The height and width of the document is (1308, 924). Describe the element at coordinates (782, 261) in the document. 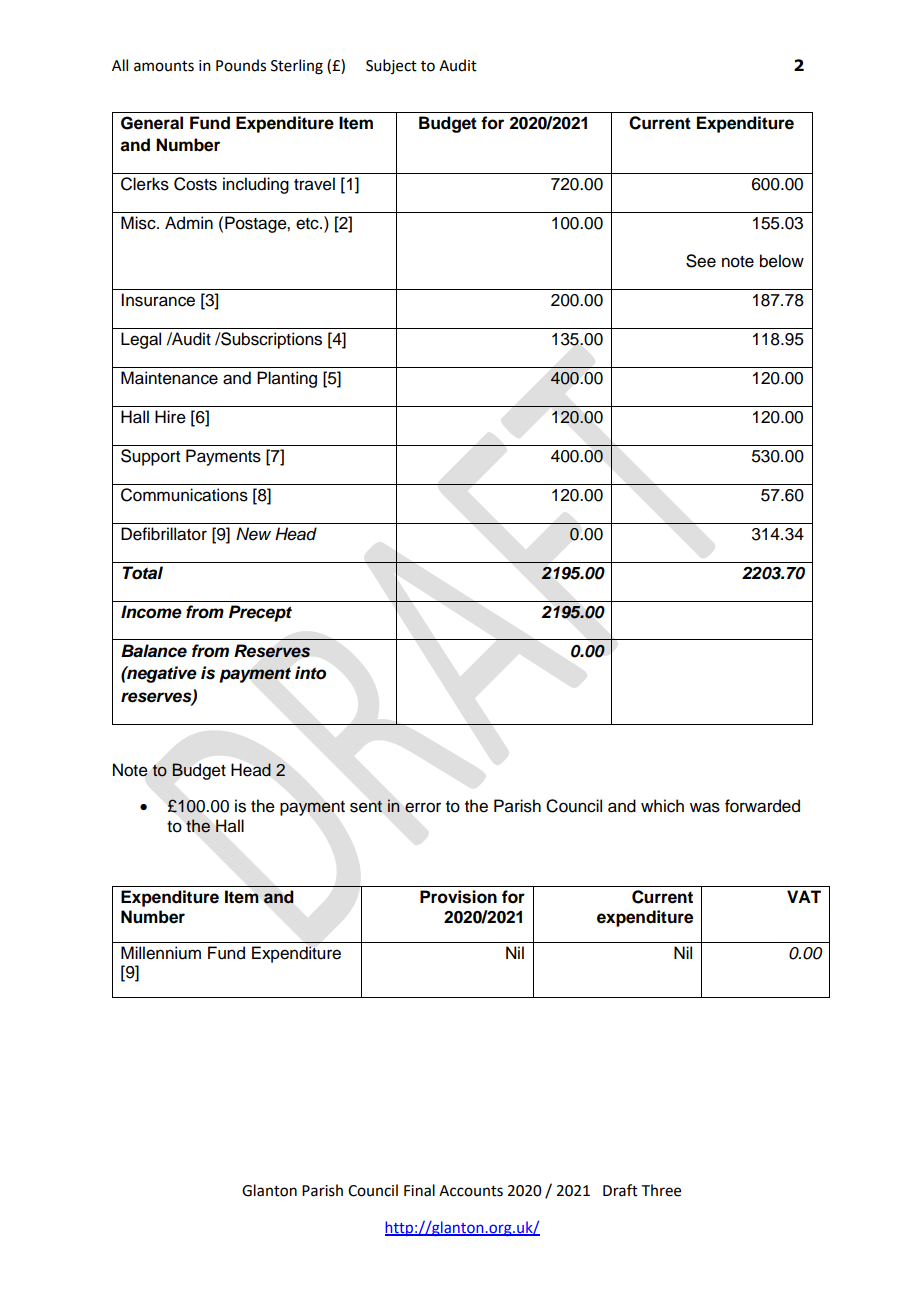

I see `below` at that location.
